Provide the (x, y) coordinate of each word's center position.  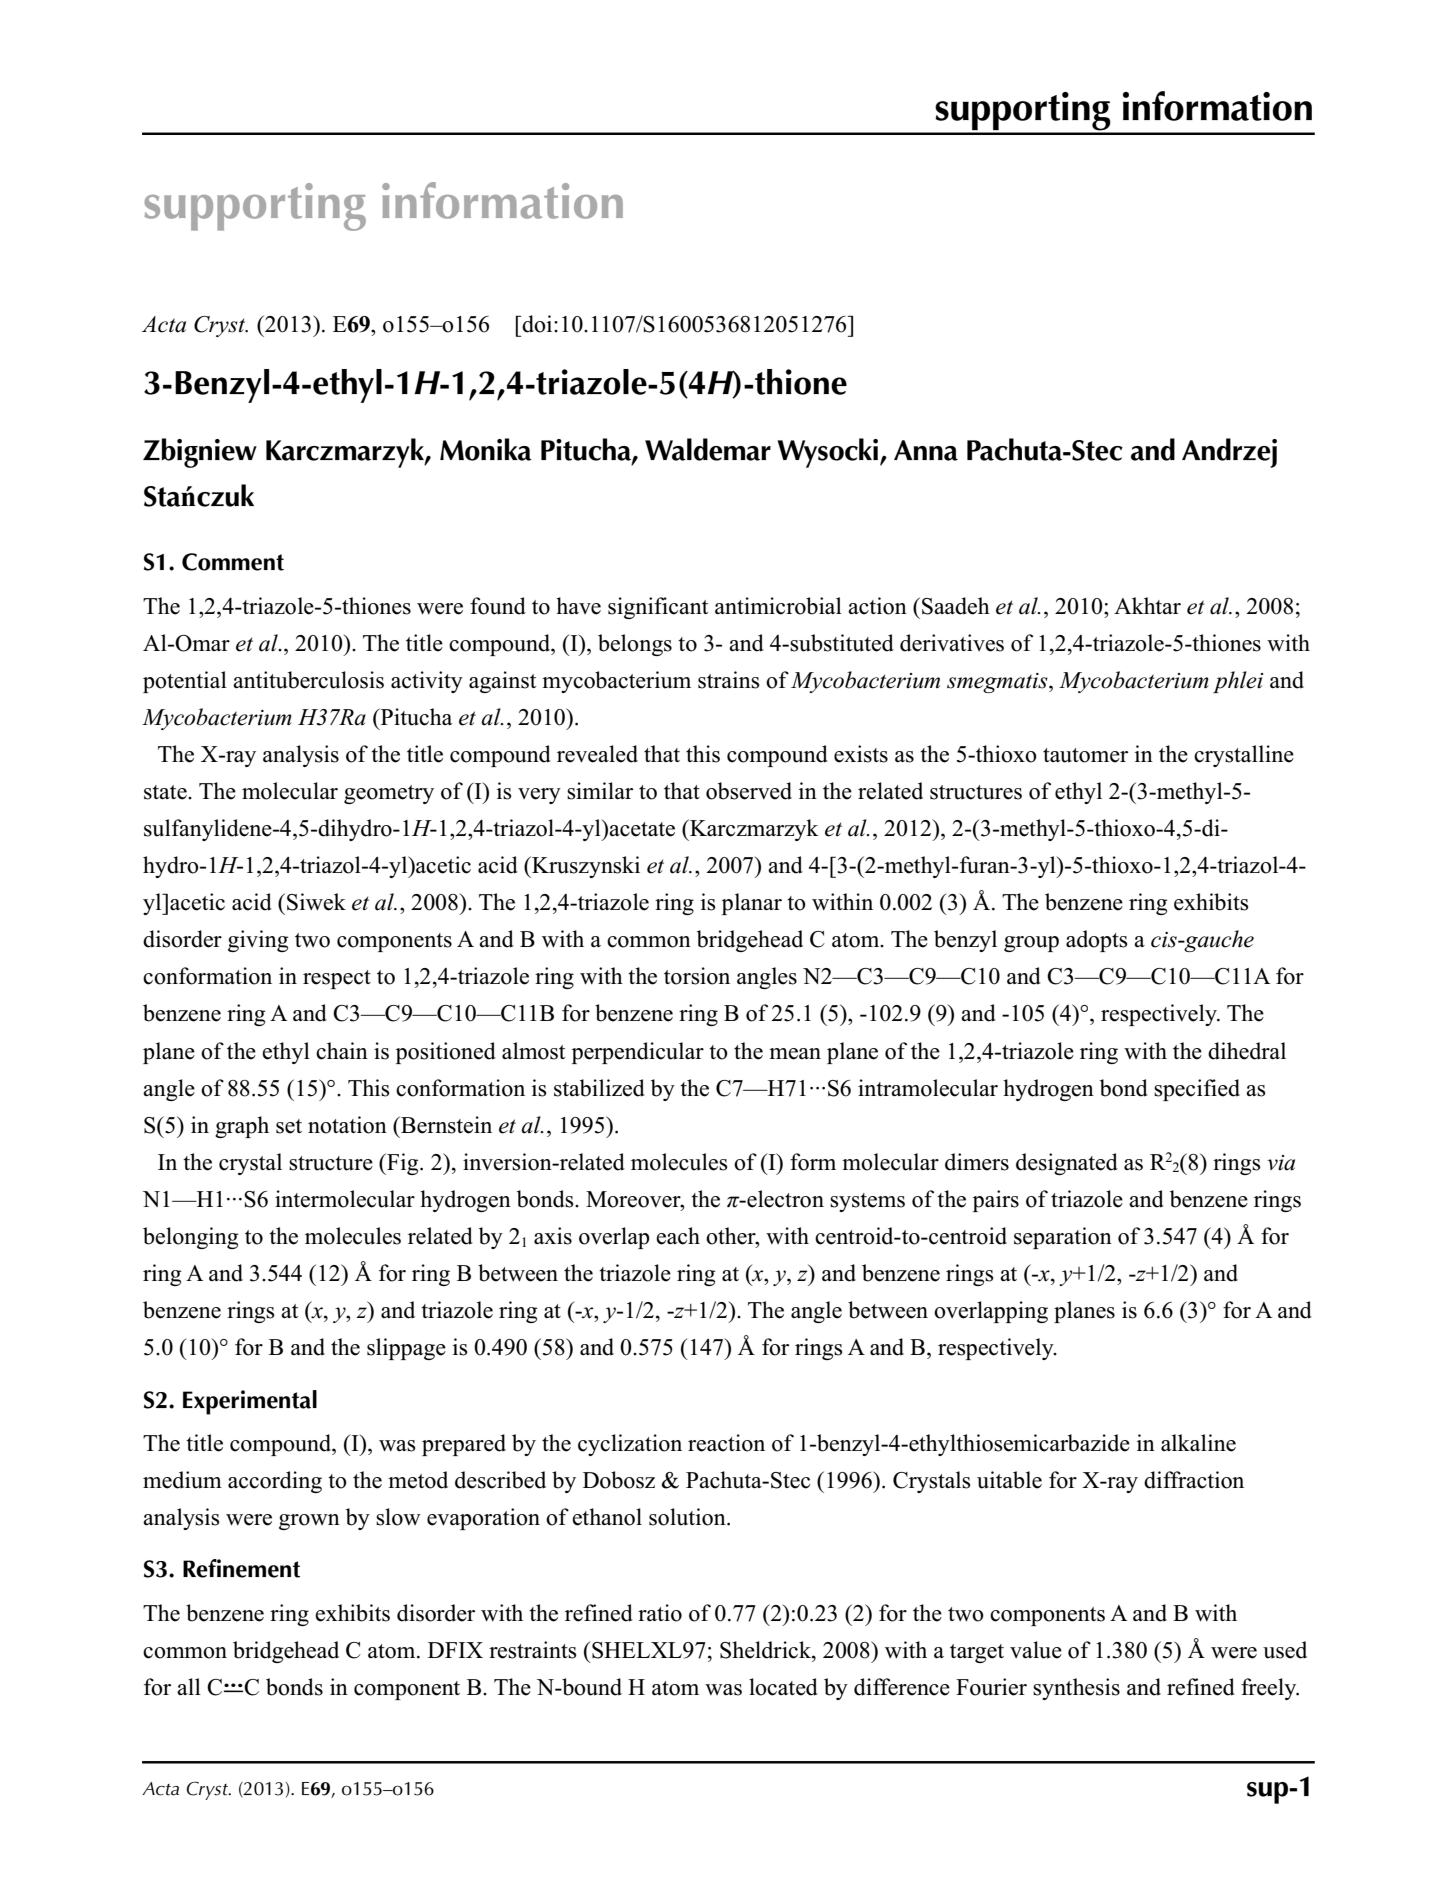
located (783, 1687)
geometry (389, 794)
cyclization (630, 1445)
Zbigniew (200, 453)
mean (795, 1054)
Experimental (250, 1402)
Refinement (241, 1568)
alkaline (1198, 1443)
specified (1197, 1090)
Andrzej (1229, 453)
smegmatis (998, 683)
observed (749, 791)
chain (342, 1051)
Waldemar (708, 449)
